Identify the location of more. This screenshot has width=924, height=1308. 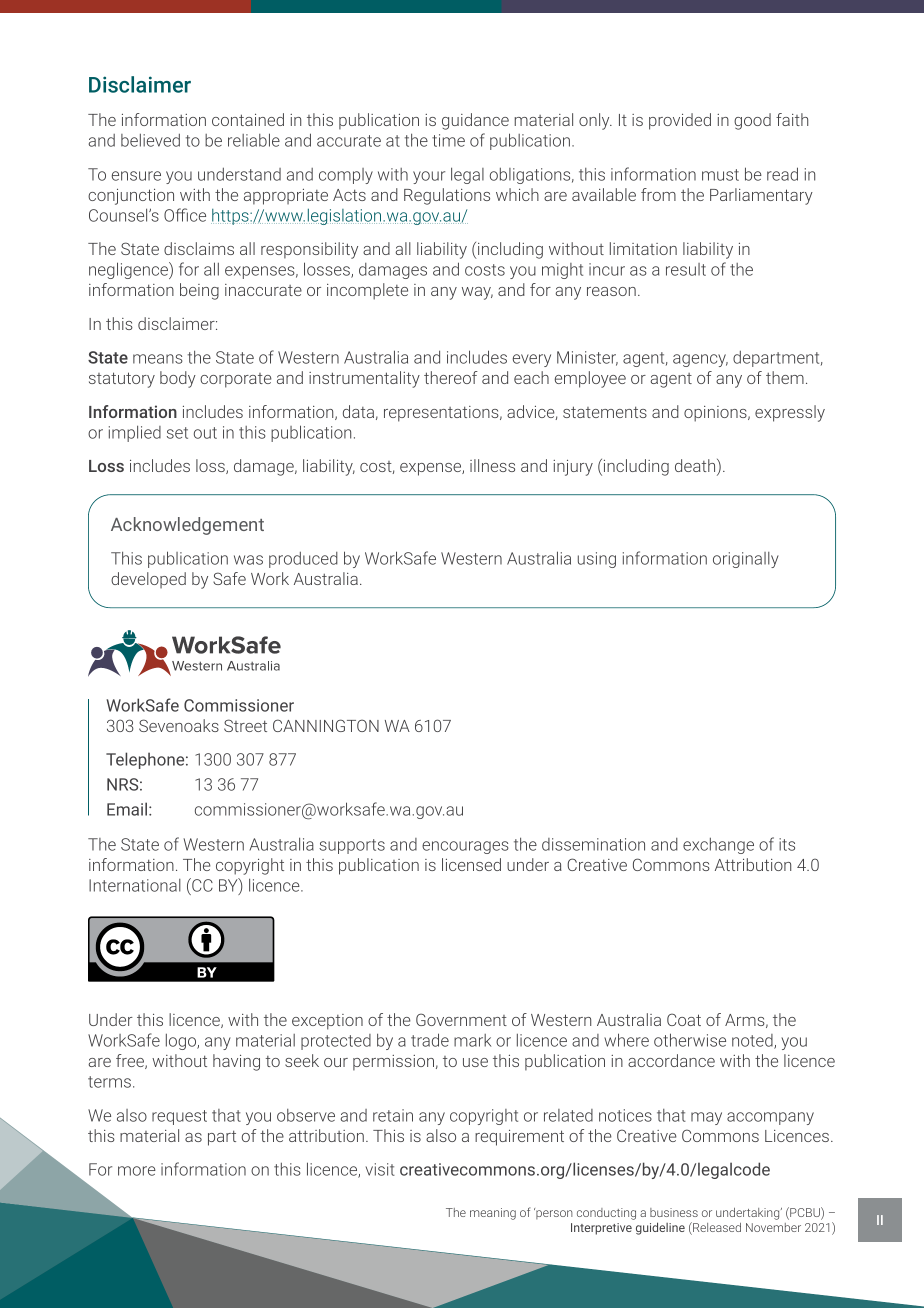
(137, 1171).
